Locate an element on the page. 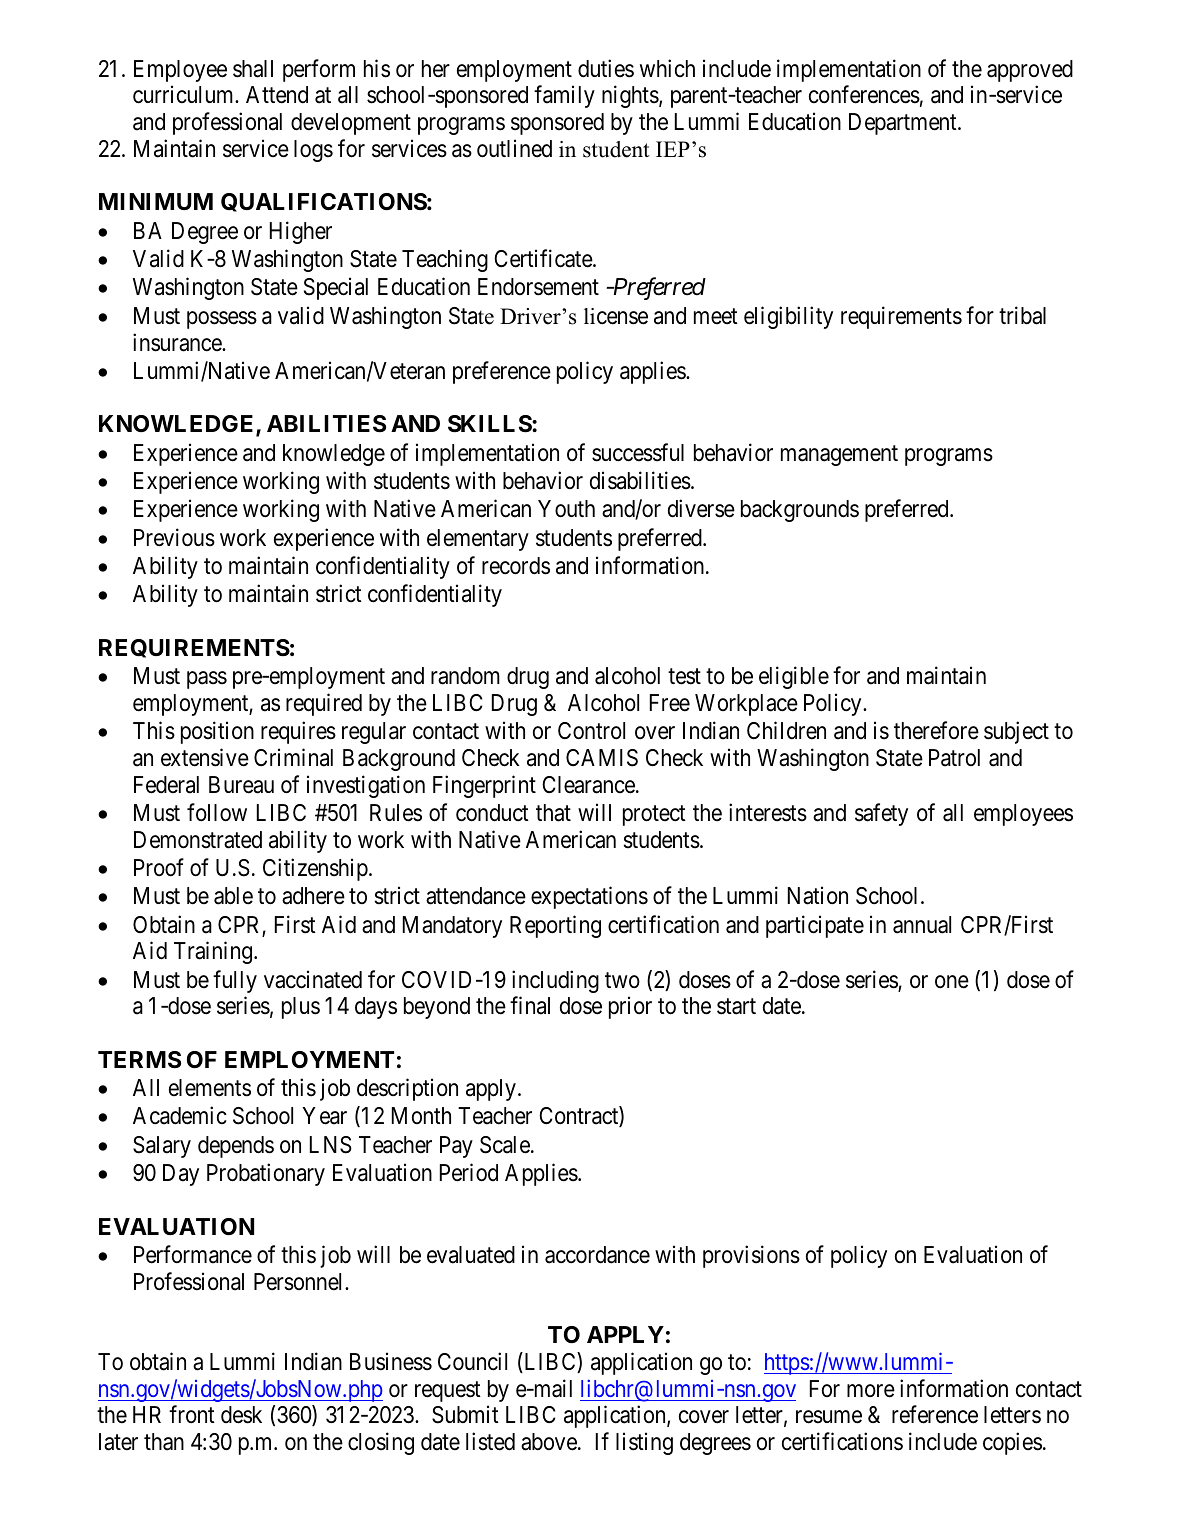 This document has height=1532, width=1184. curriculum is located at coordinates (184, 95).
